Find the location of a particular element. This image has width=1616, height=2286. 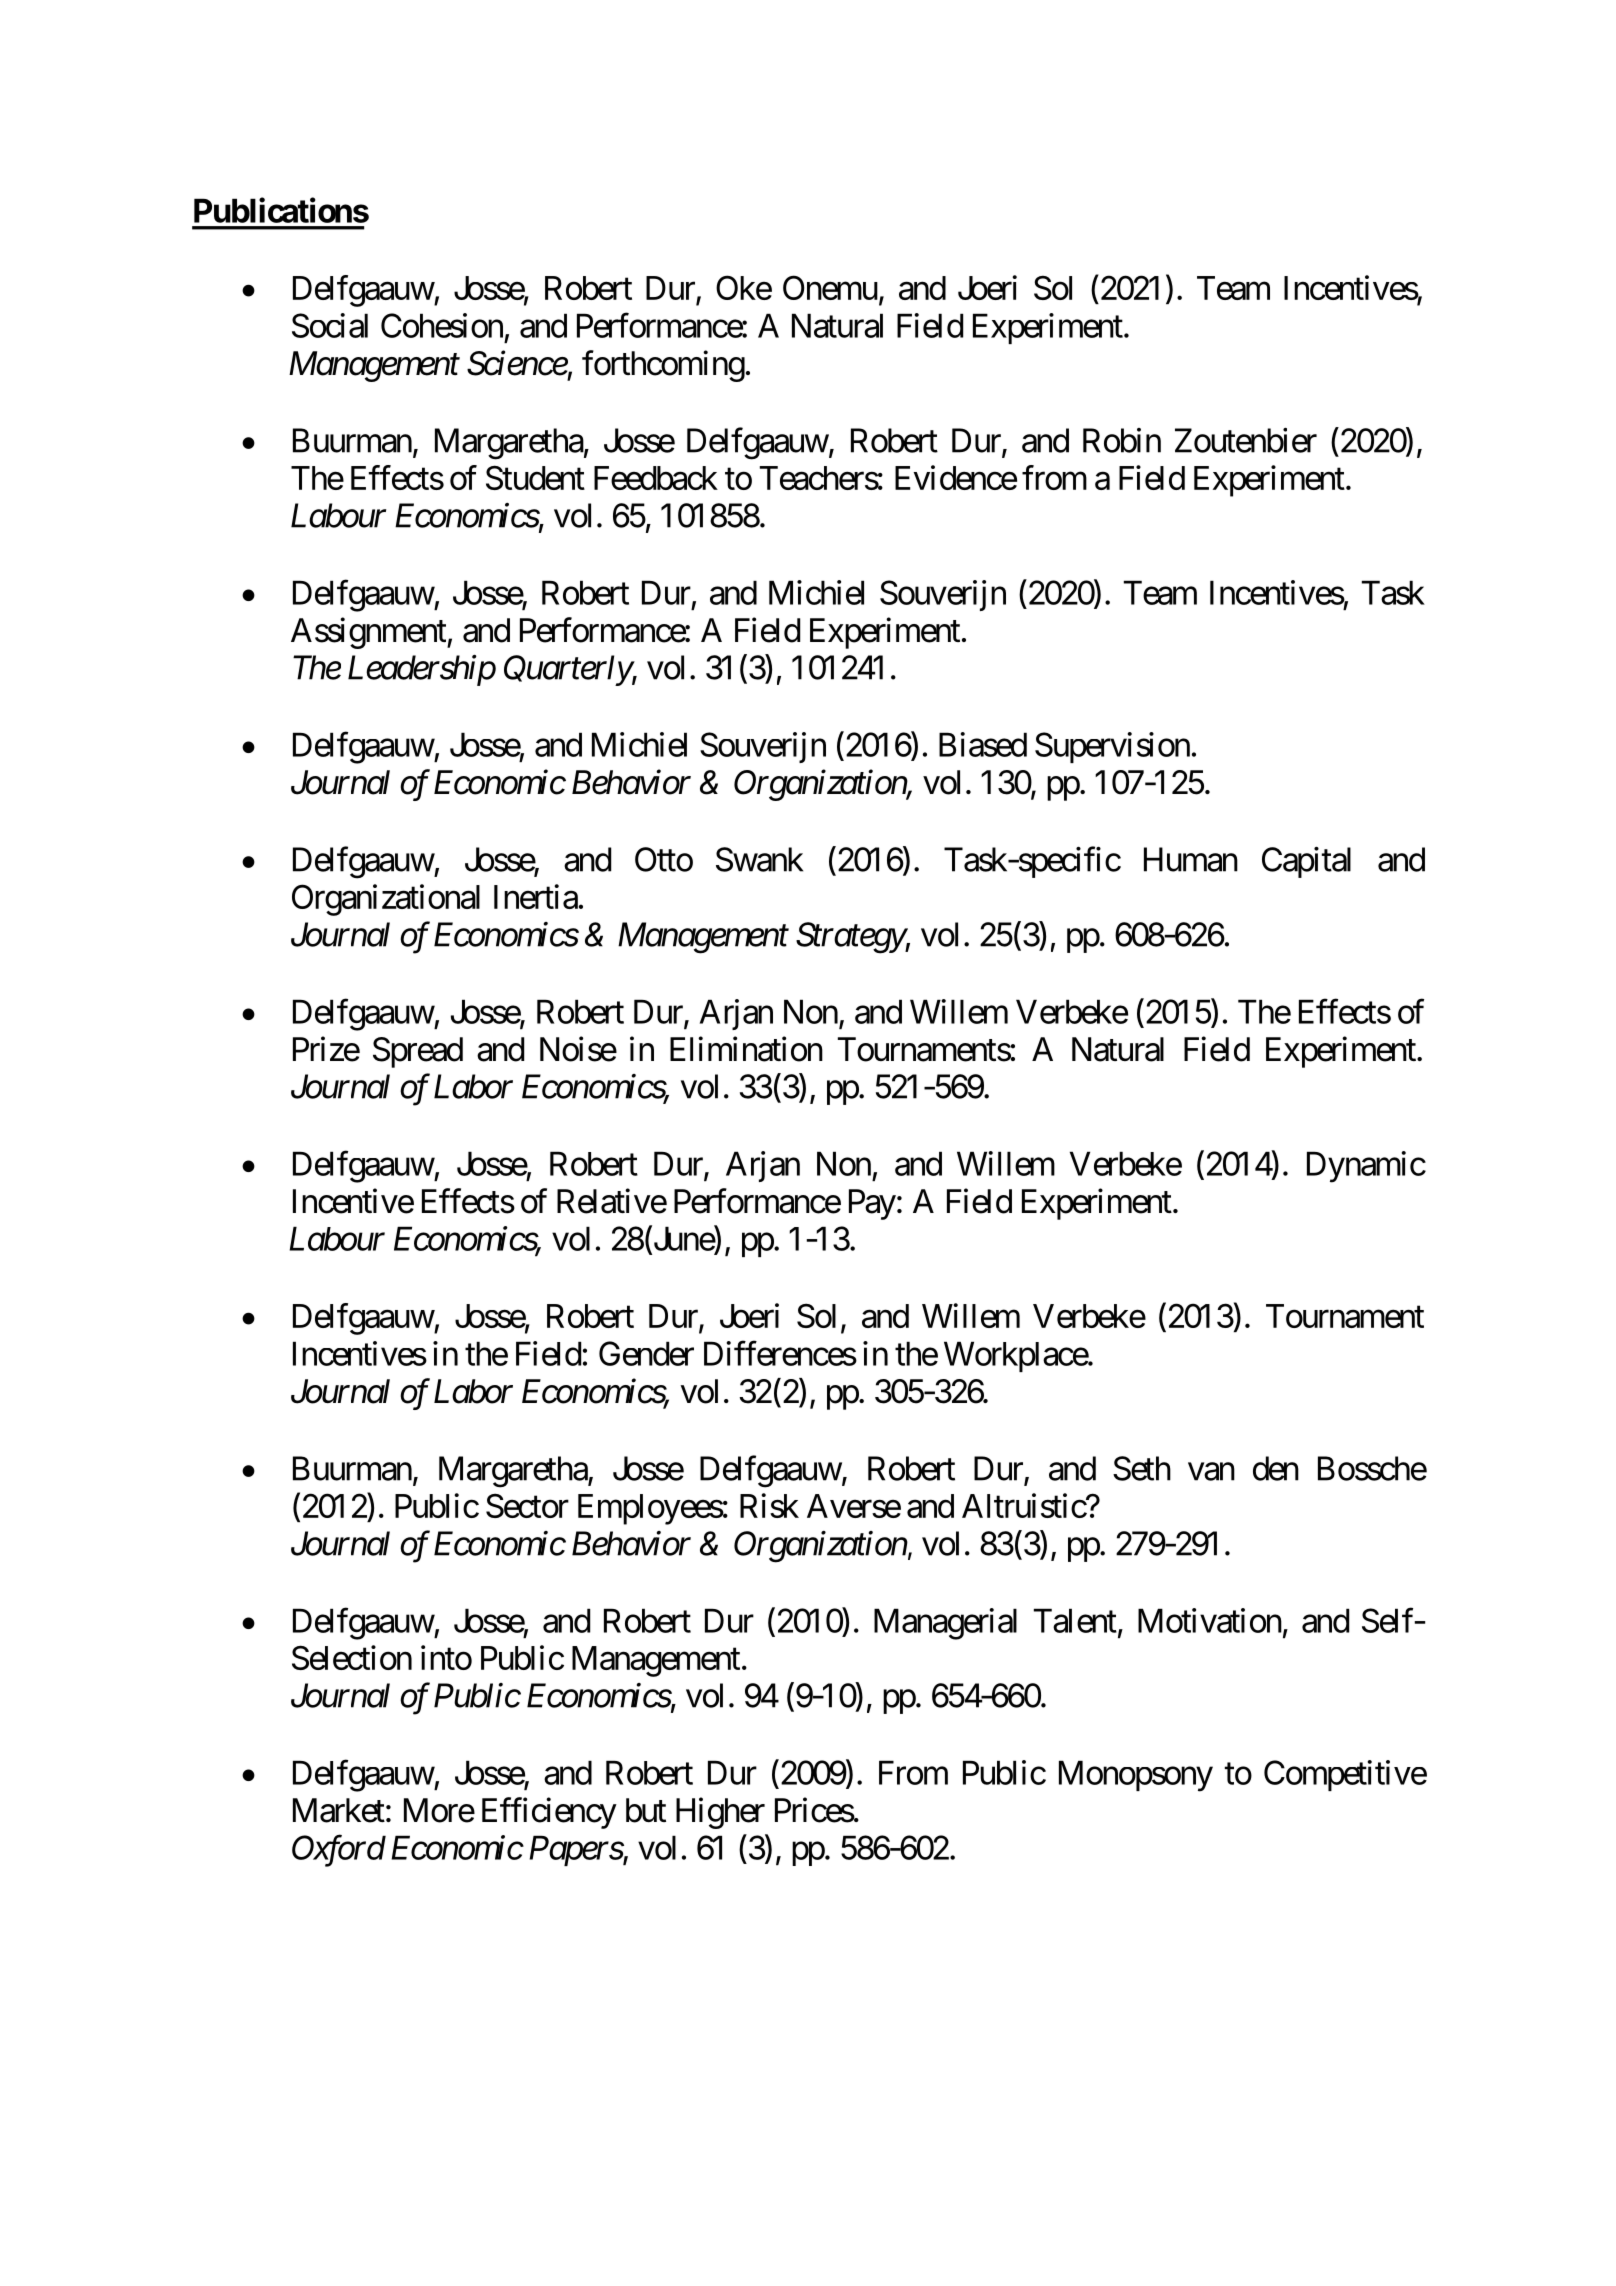

Cohesion is located at coordinates (442, 325).
